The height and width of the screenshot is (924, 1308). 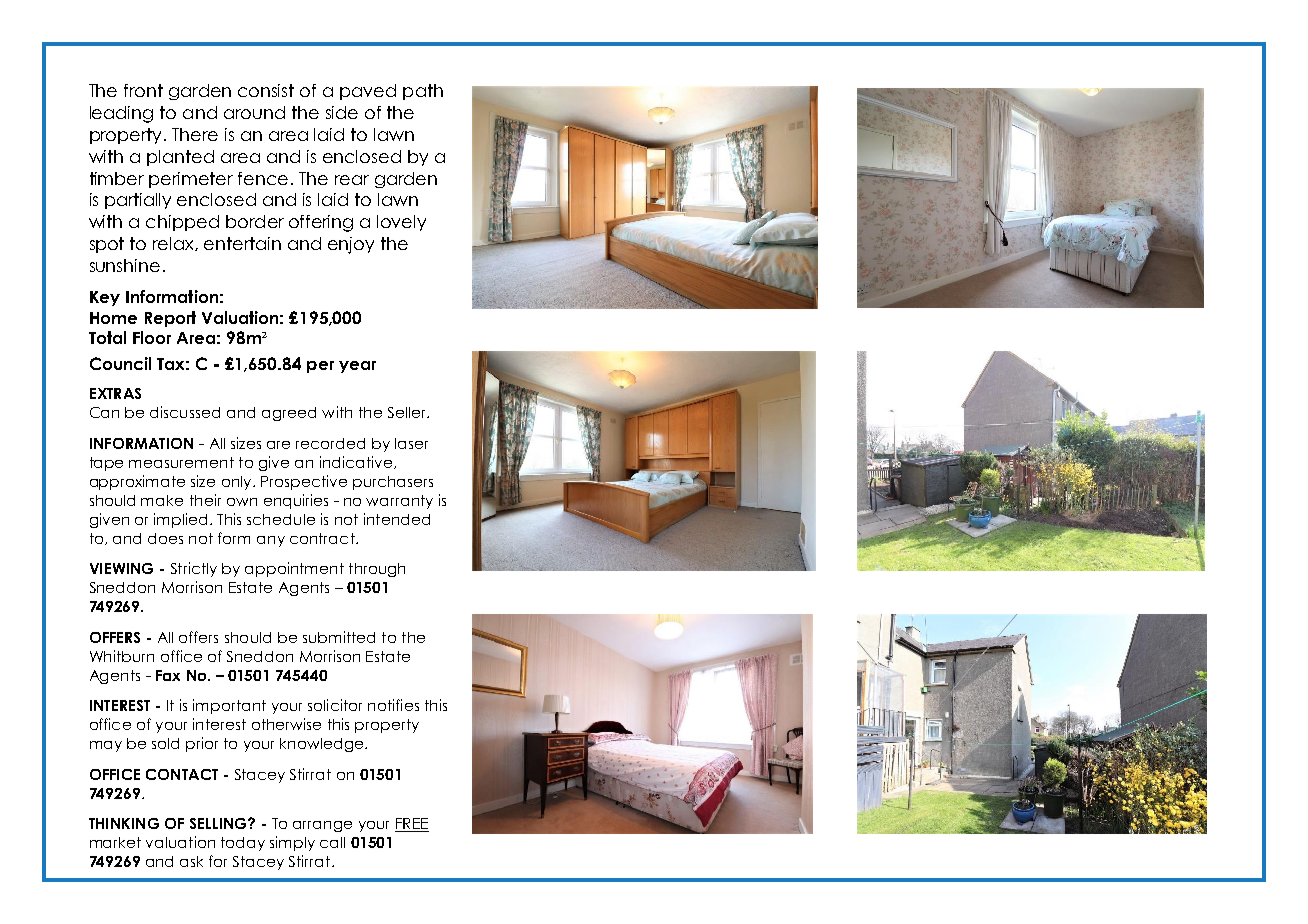 What do you see at coordinates (143, 90) in the screenshot?
I see `front` at bounding box center [143, 90].
